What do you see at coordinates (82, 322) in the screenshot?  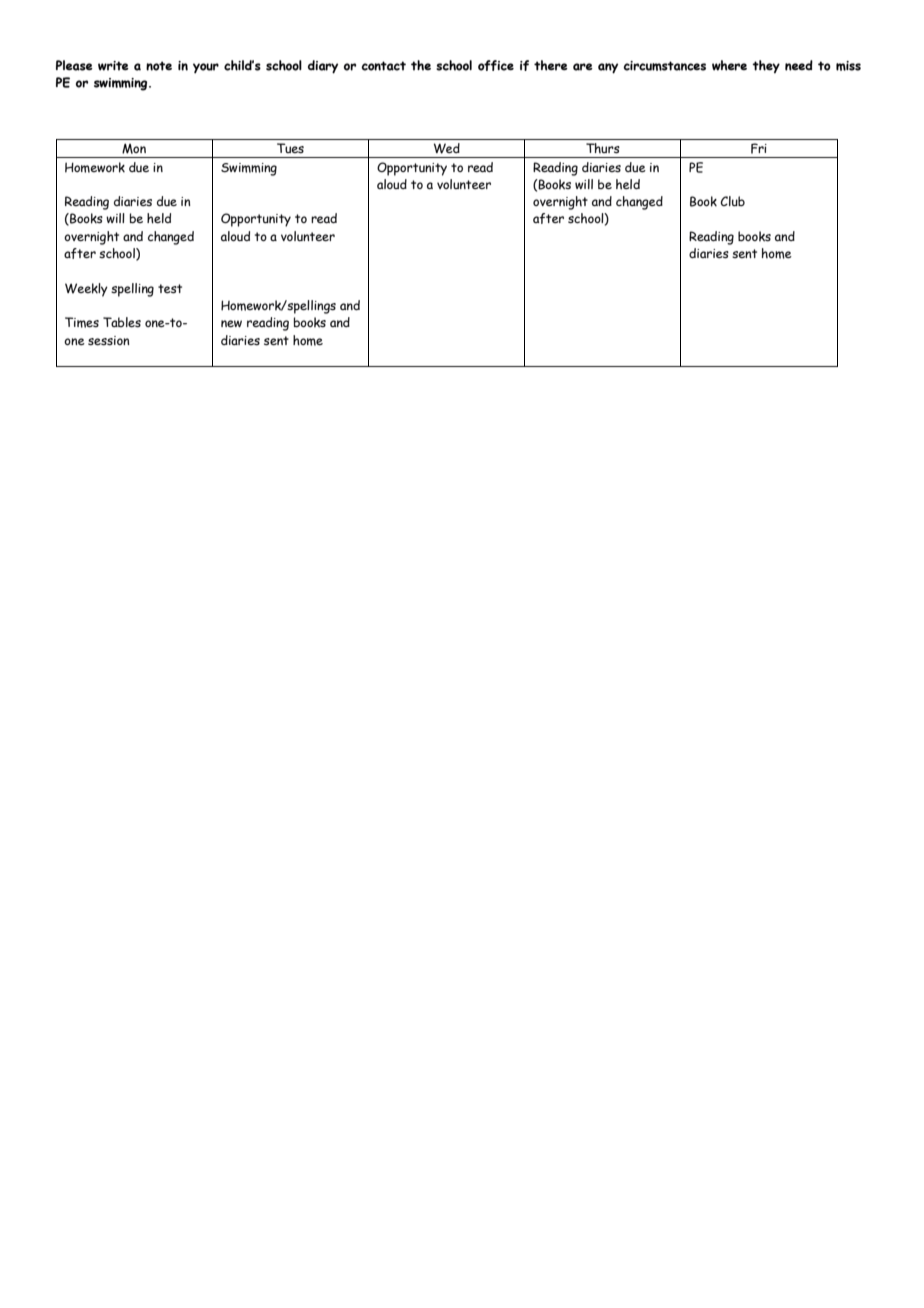 I see `Times` at bounding box center [82, 322].
